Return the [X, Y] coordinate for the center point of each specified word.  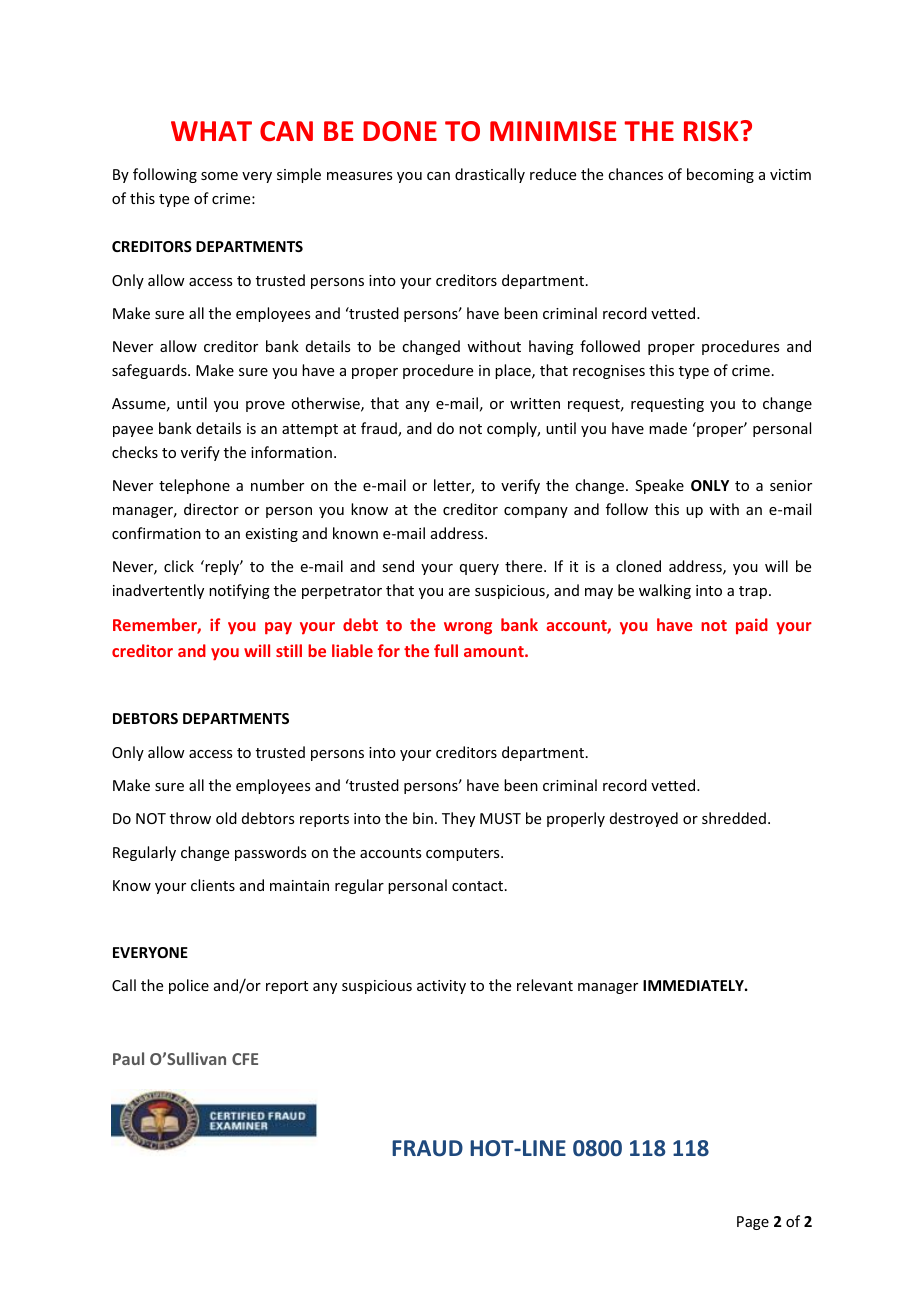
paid [752, 626]
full [446, 650]
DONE [400, 131]
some [219, 176]
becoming [720, 175]
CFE [245, 1059]
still [289, 650]
